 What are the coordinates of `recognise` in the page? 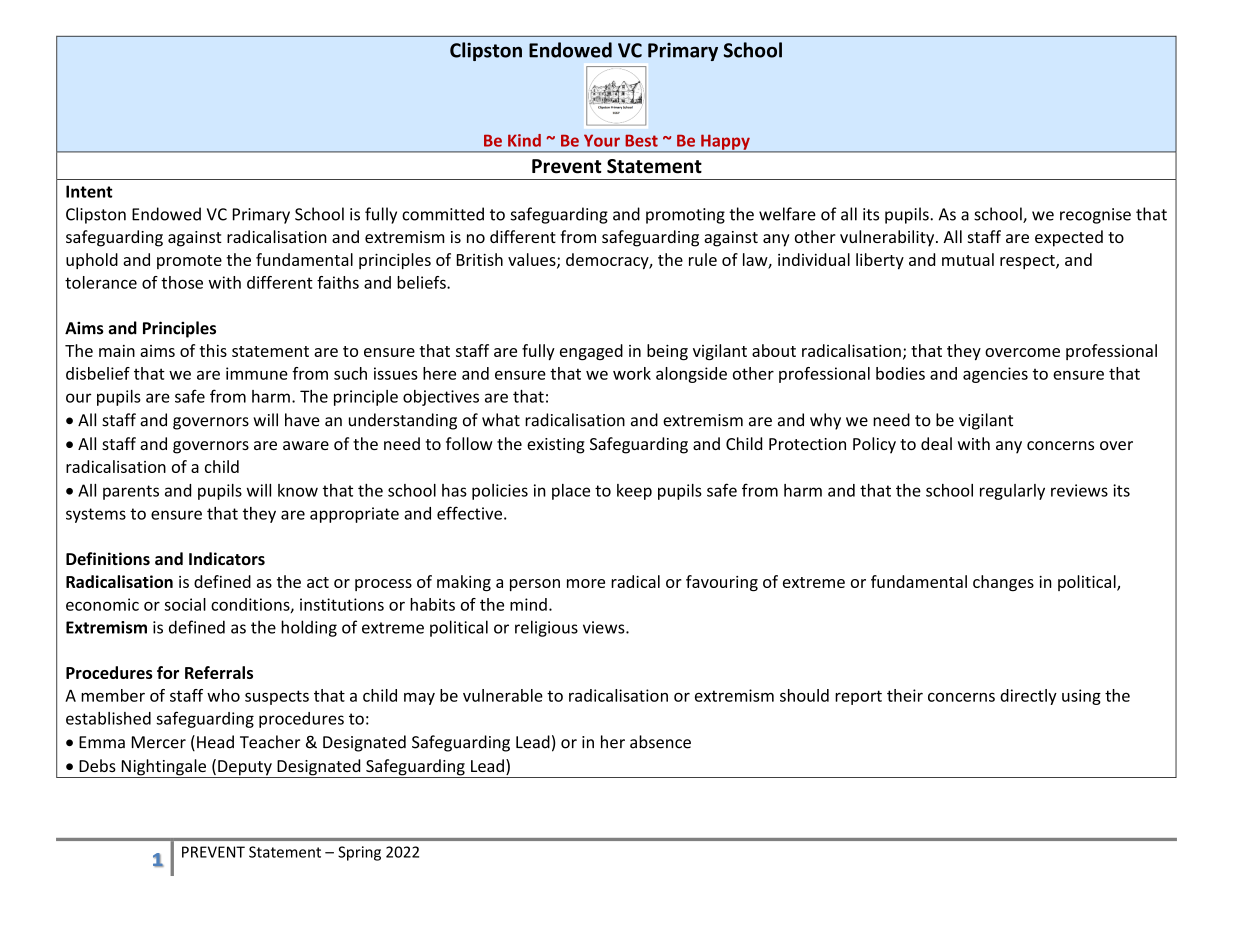 It's located at (1095, 216).
